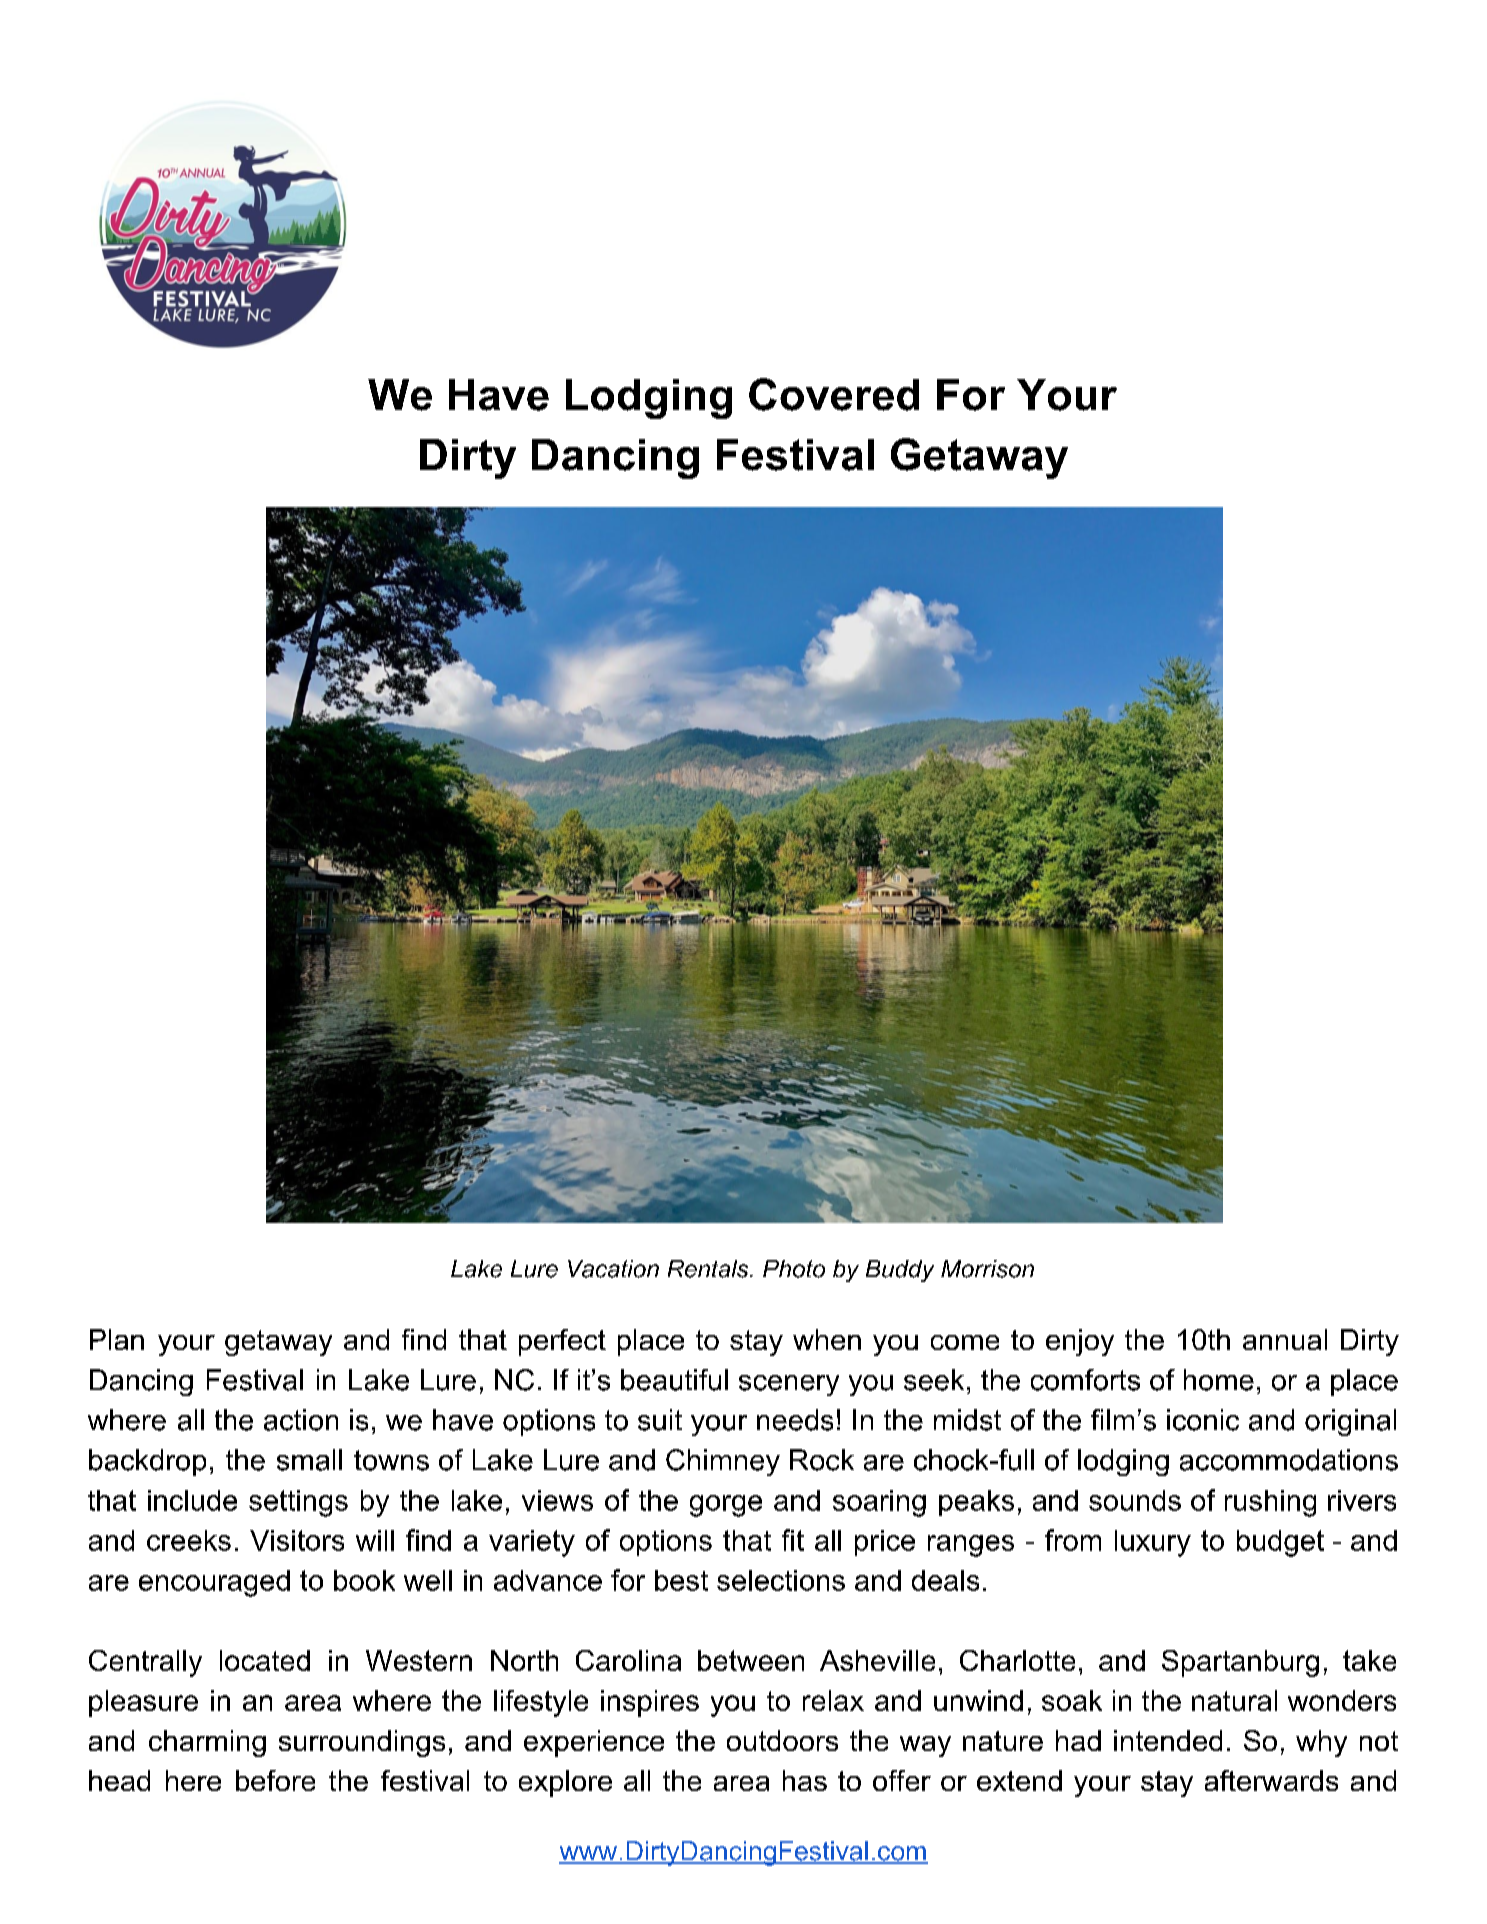 This screenshot has width=1487, height=1924. What do you see at coordinates (613, 1269) in the screenshot?
I see `Vacation` at bounding box center [613, 1269].
